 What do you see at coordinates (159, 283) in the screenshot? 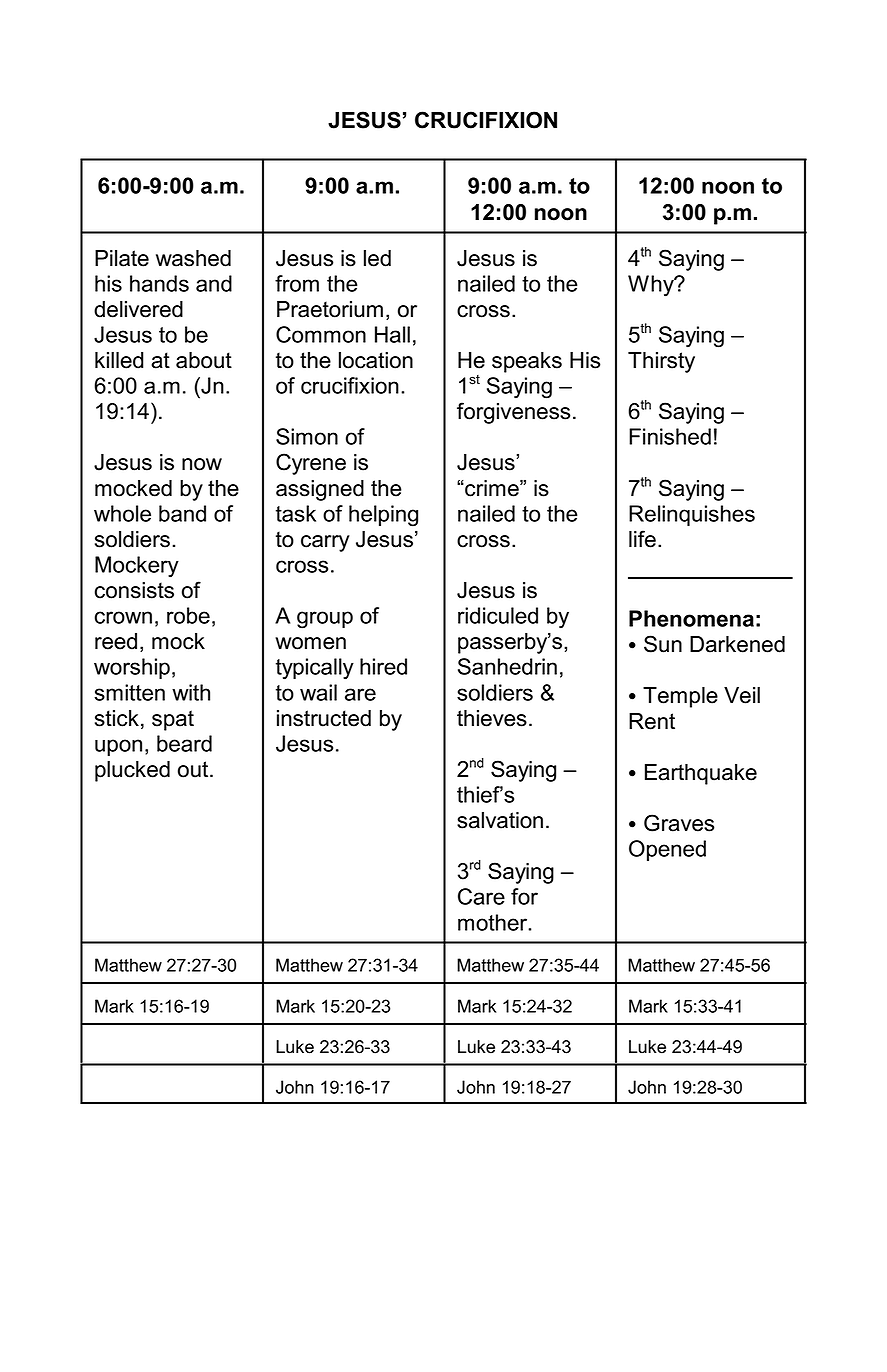
I see `hands` at bounding box center [159, 283].
